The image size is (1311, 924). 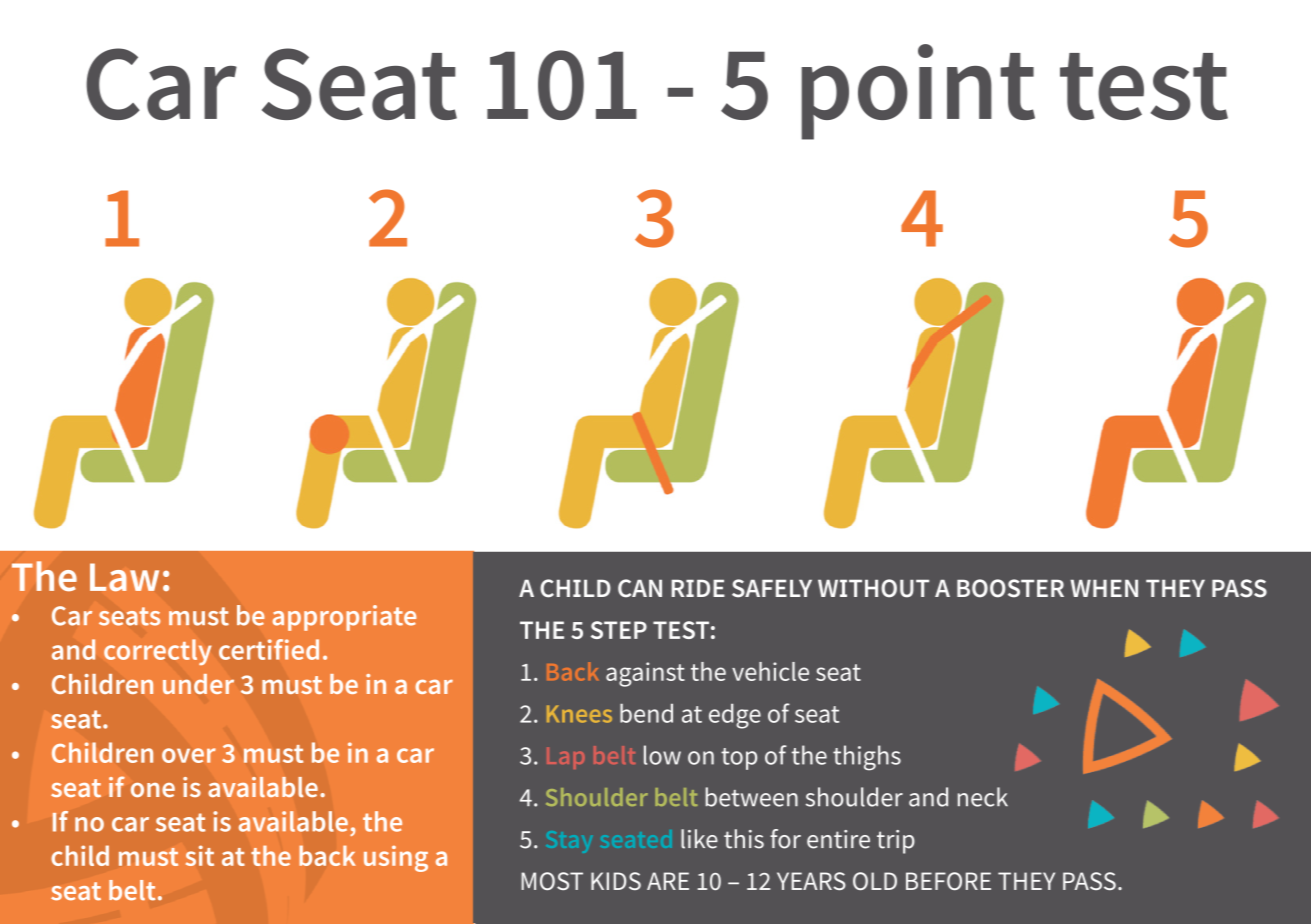 I want to click on CAN, so click(x=640, y=588).
